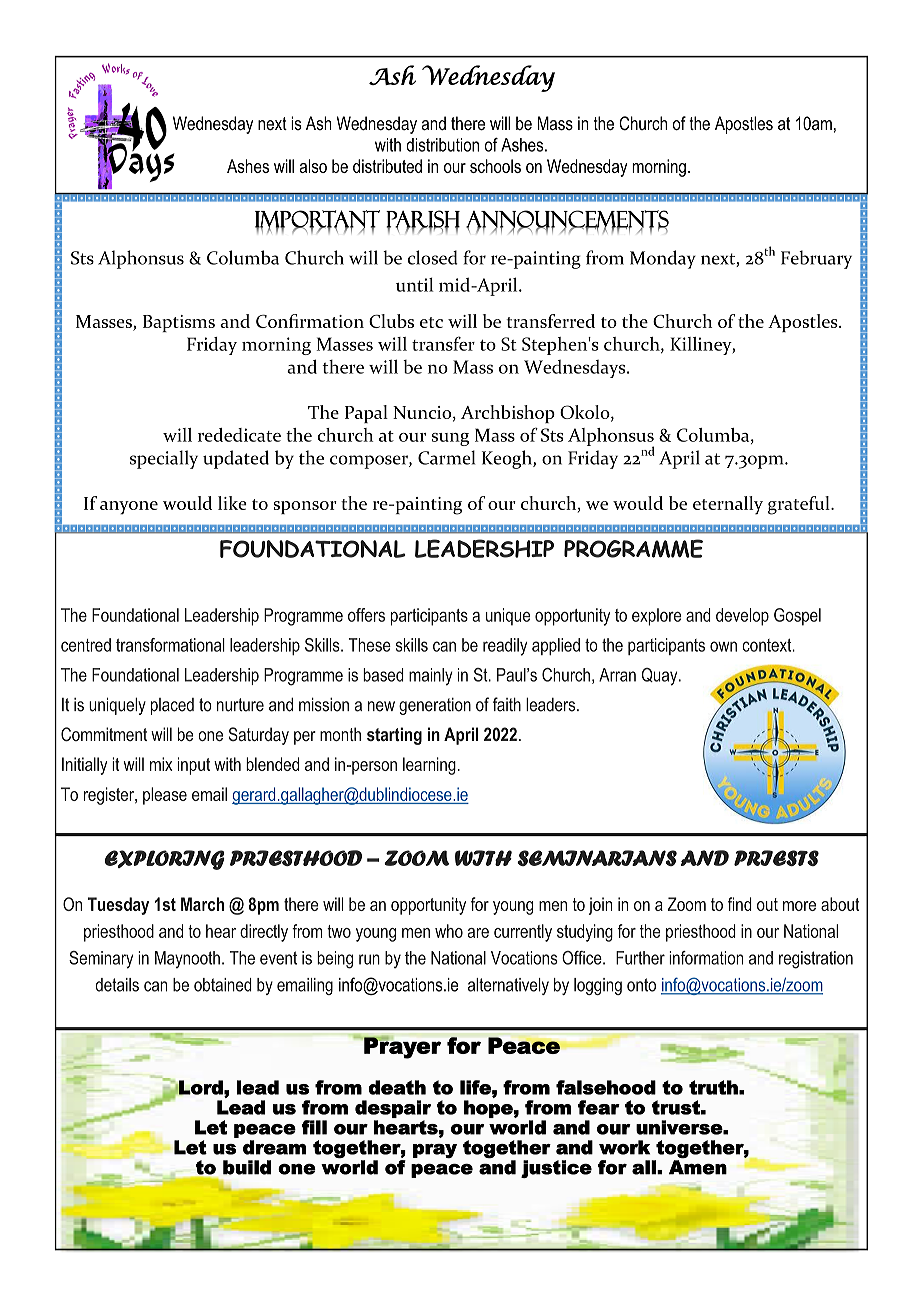 Image resolution: width=924 pixels, height=1308 pixels. Describe the element at coordinates (170, 645) in the page. I see `transformational` at that location.
